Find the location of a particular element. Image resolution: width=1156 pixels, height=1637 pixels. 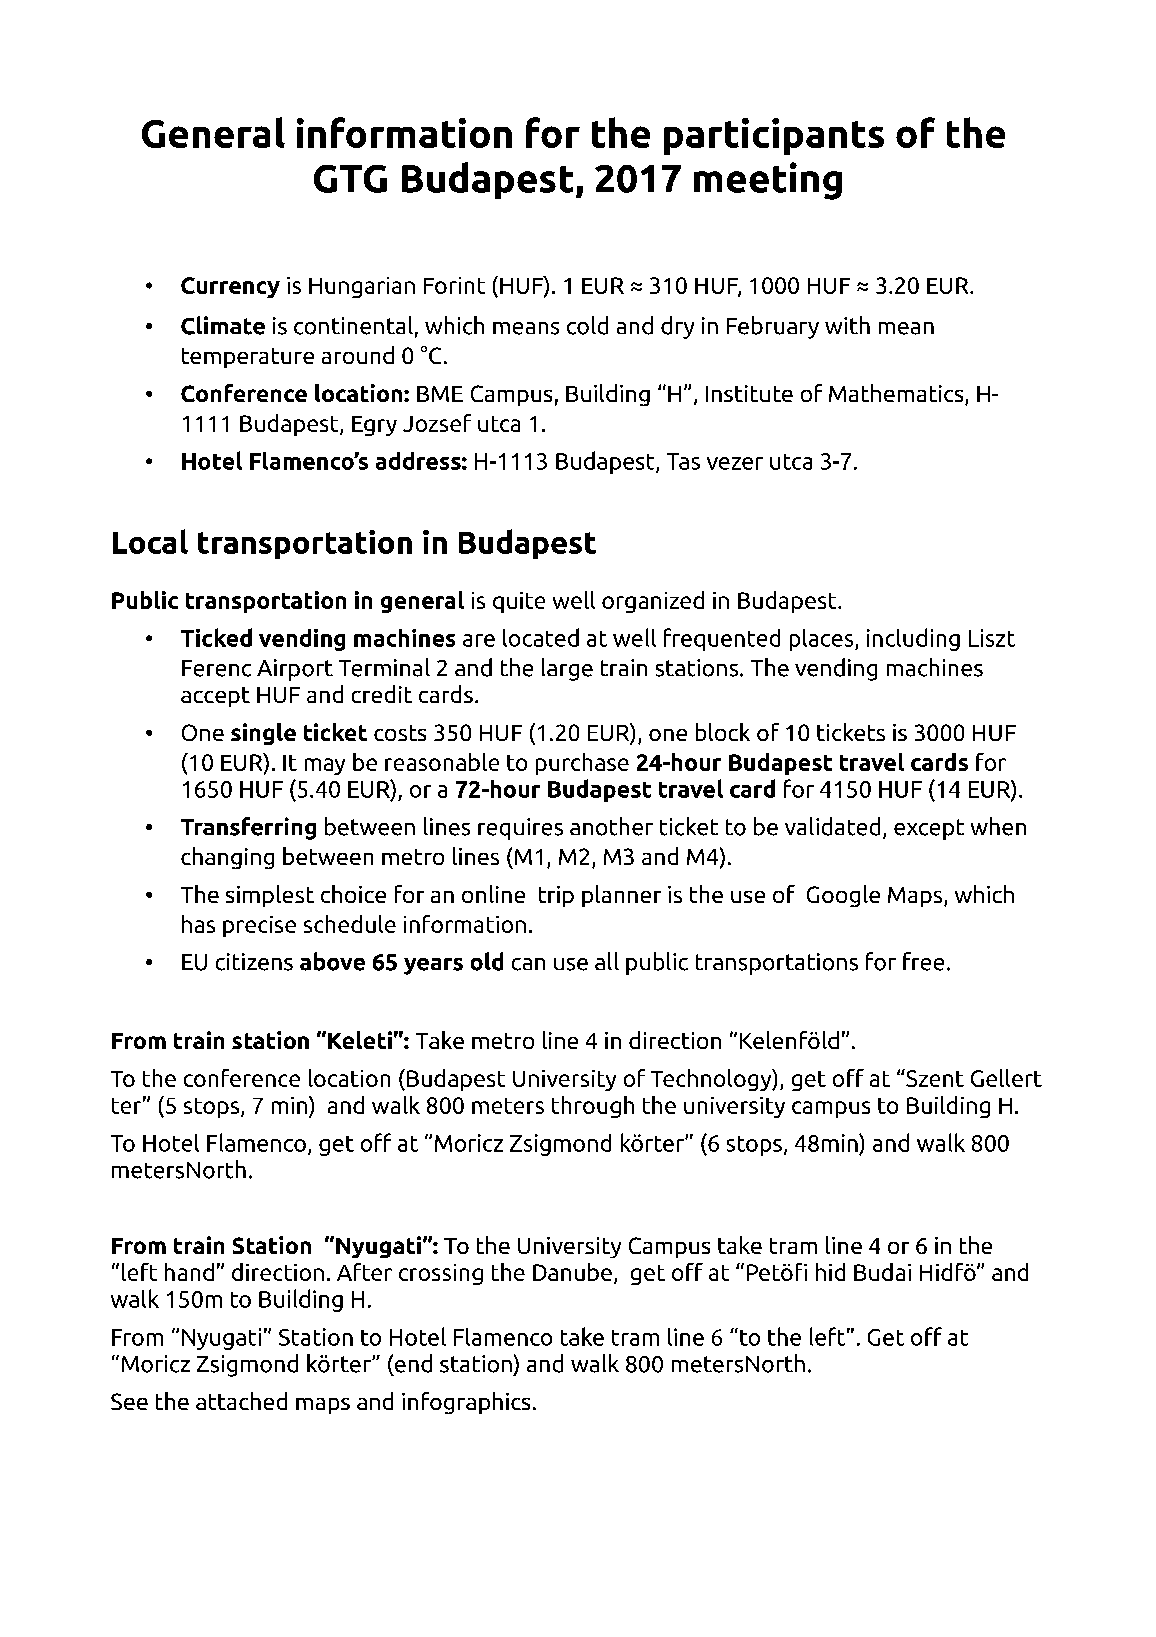

large is located at coordinates (567, 669).
